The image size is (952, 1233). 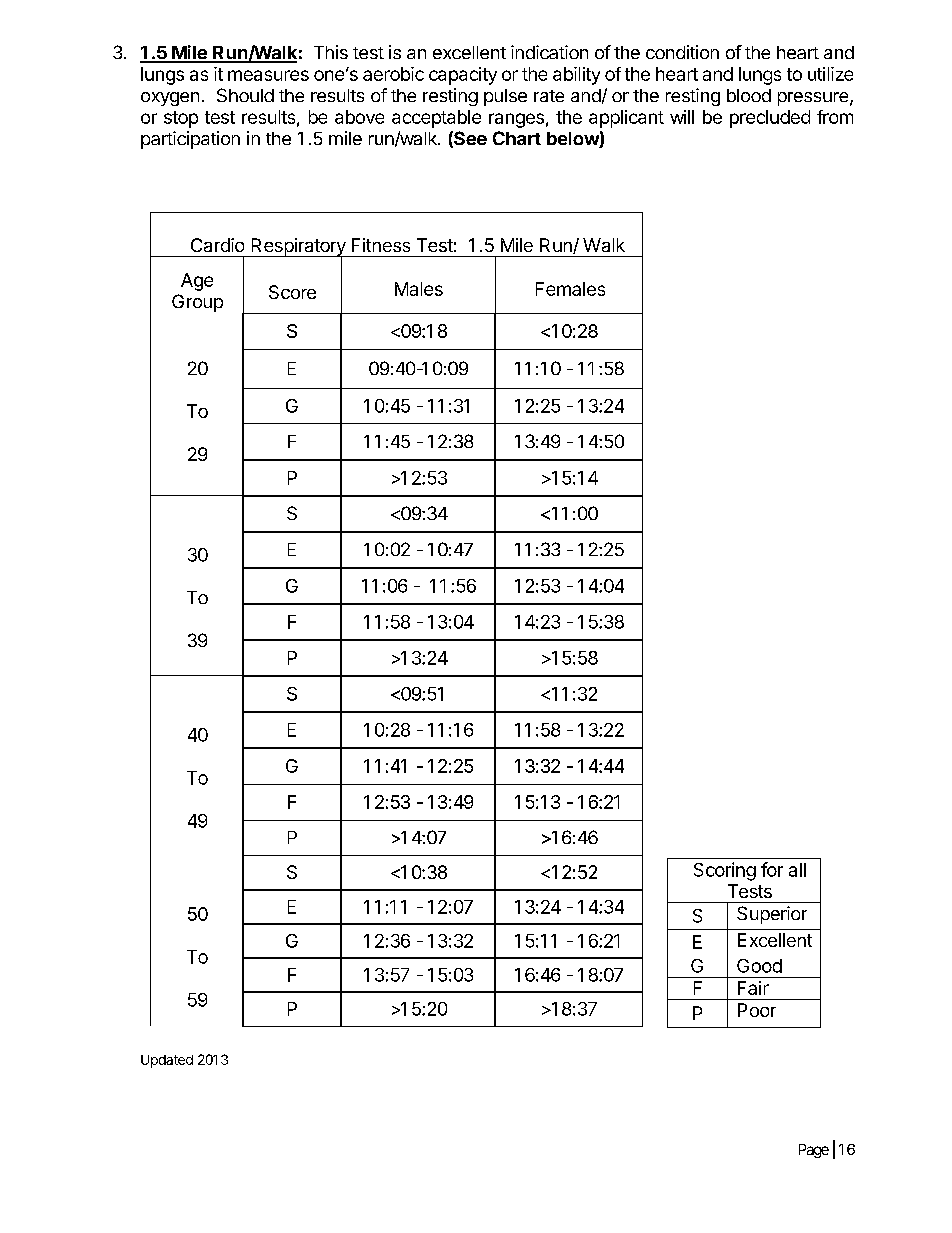 What do you see at coordinates (292, 292) in the document?
I see `Score` at bounding box center [292, 292].
